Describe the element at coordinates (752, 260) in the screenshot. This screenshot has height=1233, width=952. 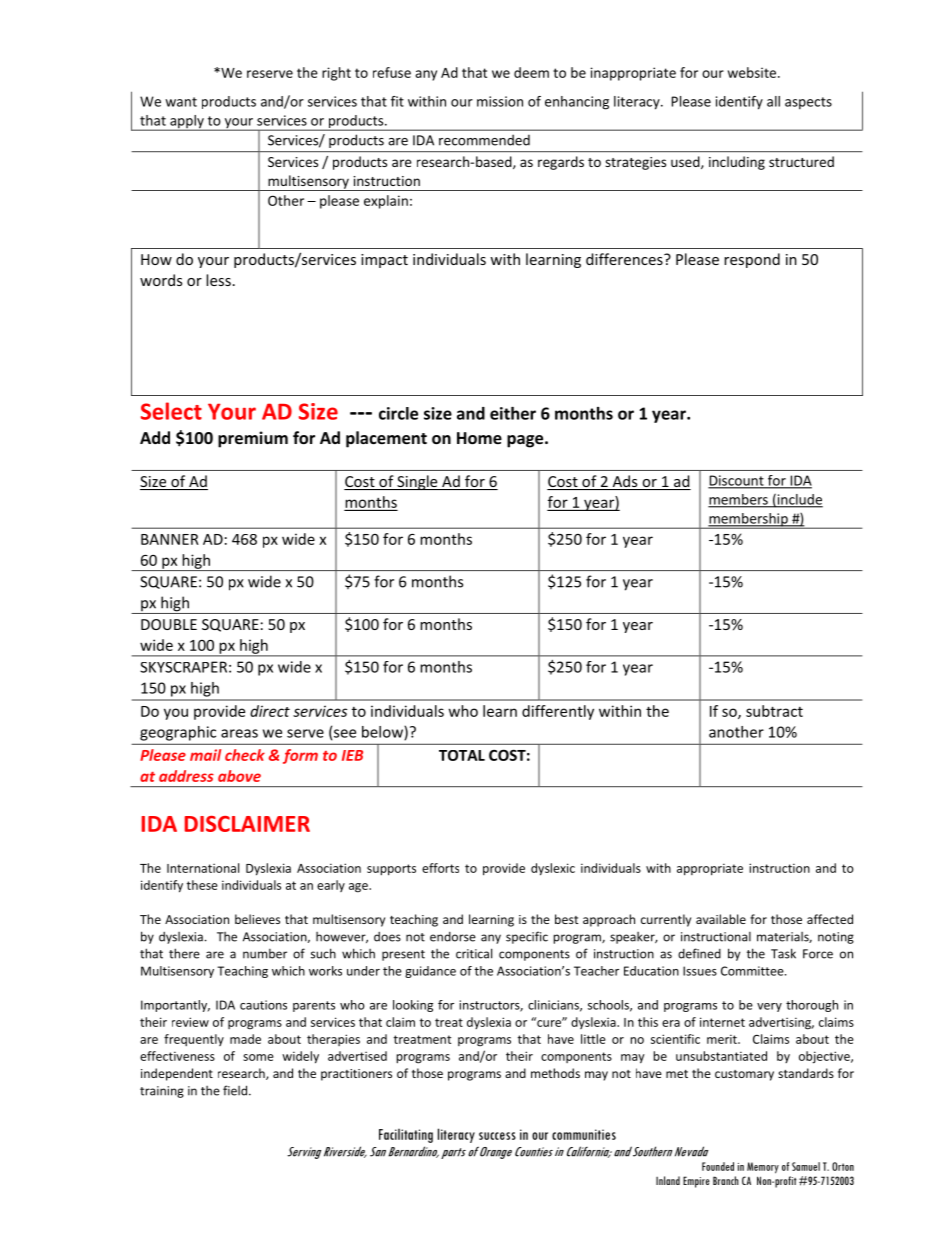
I see `respond` at that location.
